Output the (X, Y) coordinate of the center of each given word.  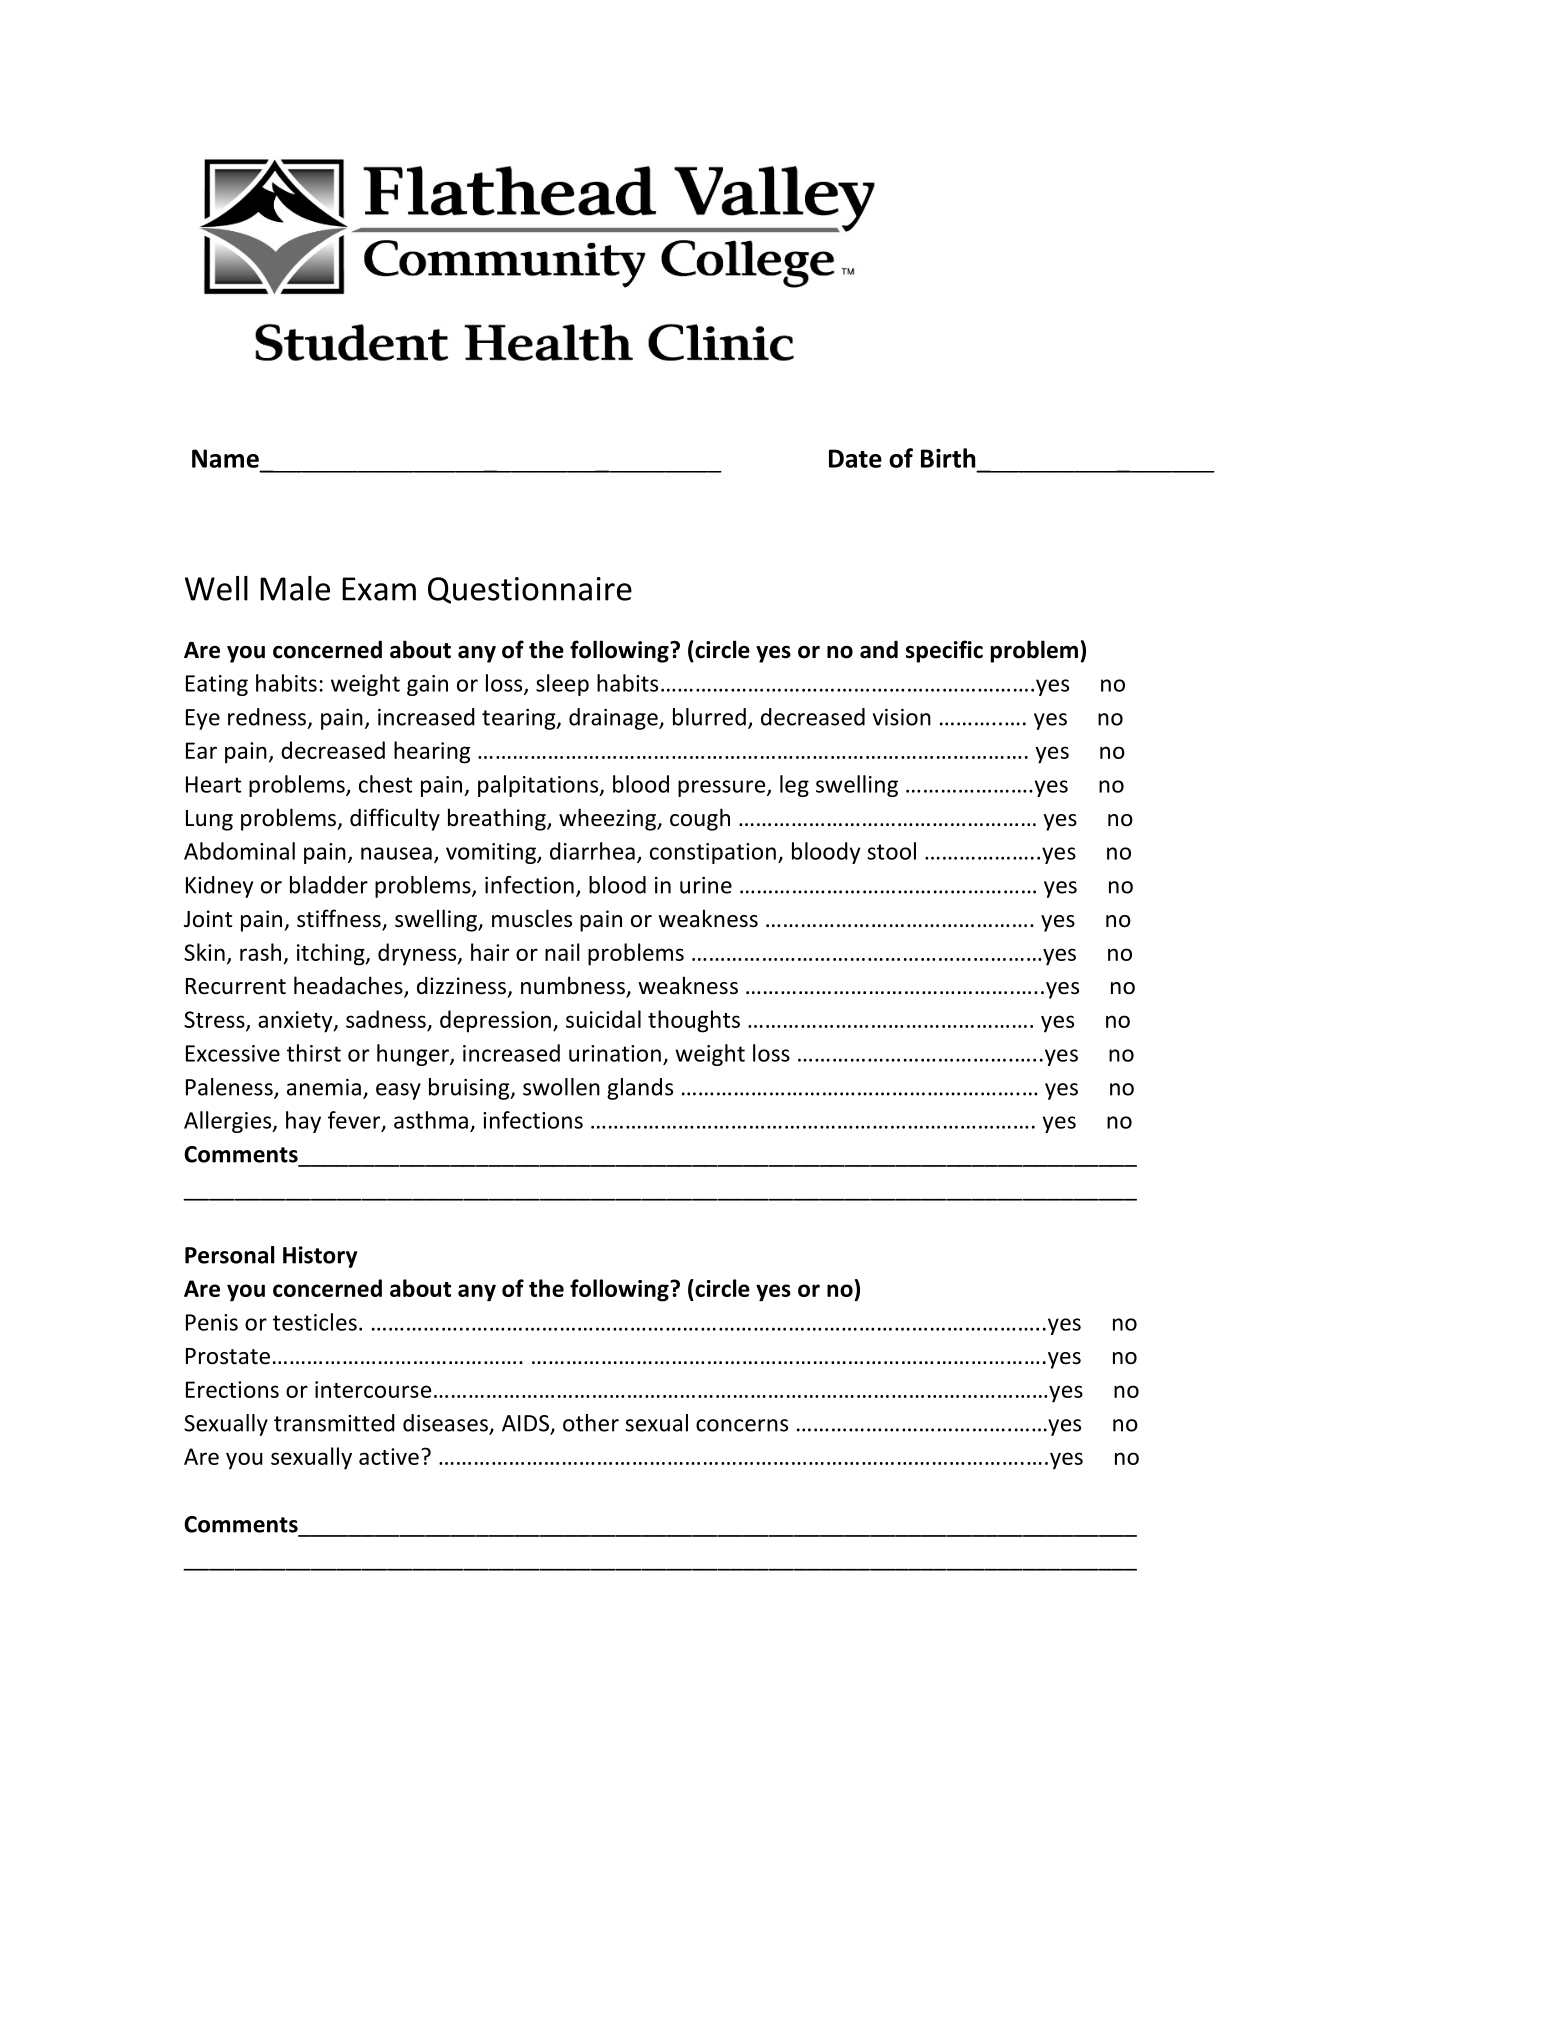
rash (260, 952)
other (591, 1423)
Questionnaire (530, 590)
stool (892, 851)
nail (562, 952)
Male (295, 588)
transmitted (334, 1423)
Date (855, 458)
